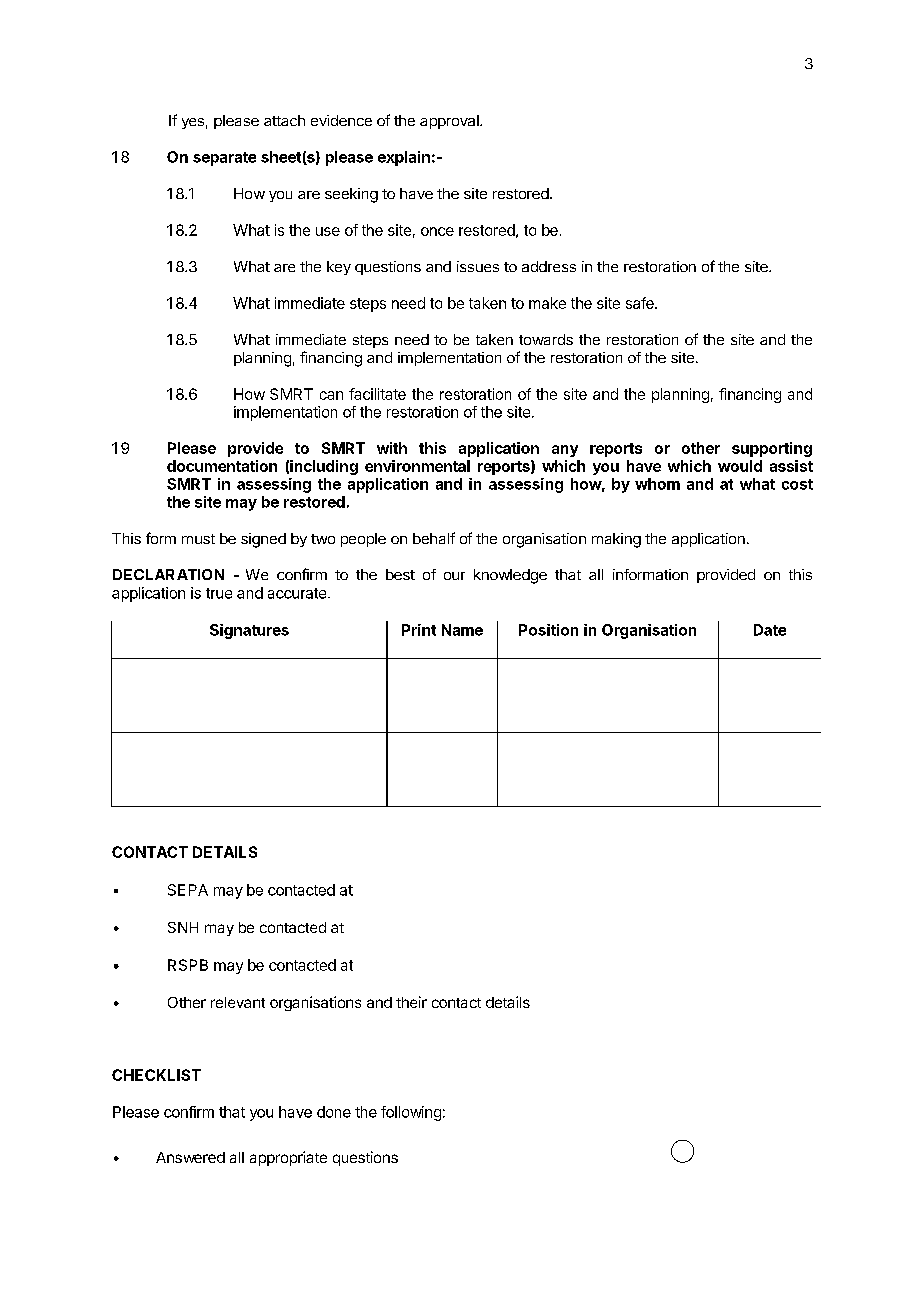  Describe the element at coordinates (462, 630) in the page. I see `Name` at that location.
